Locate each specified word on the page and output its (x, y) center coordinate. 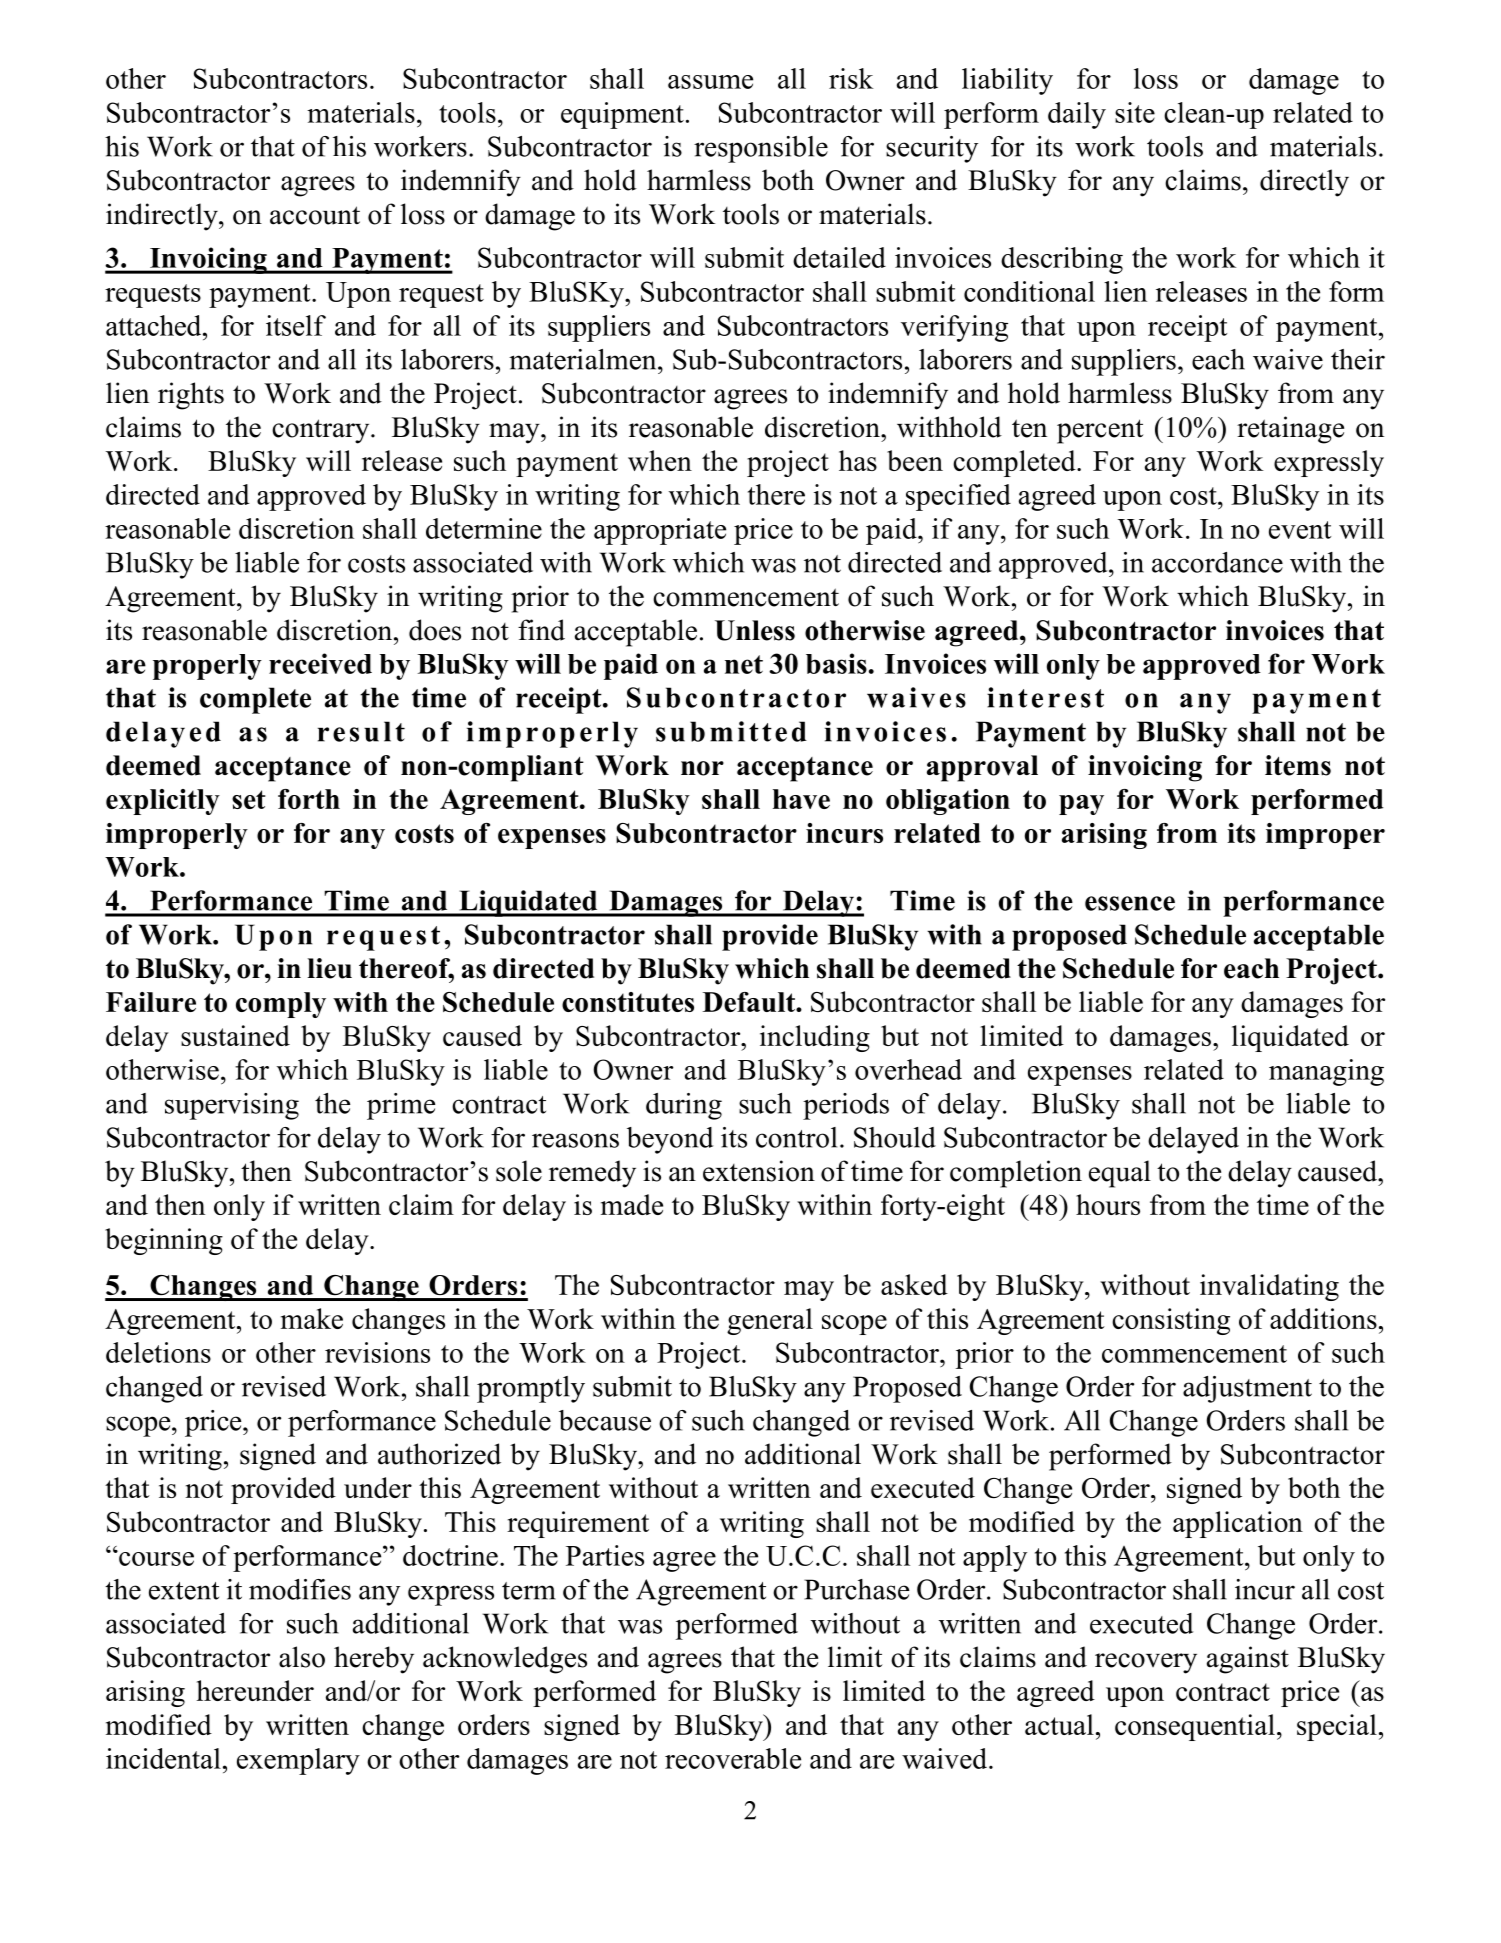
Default (750, 1002)
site (1135, 112)
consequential (1195, 1727)
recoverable (733, 1758)
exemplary (298, 1761)
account (315, 215)
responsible (761, 149)
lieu (329, 968)
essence (1130, 903)
